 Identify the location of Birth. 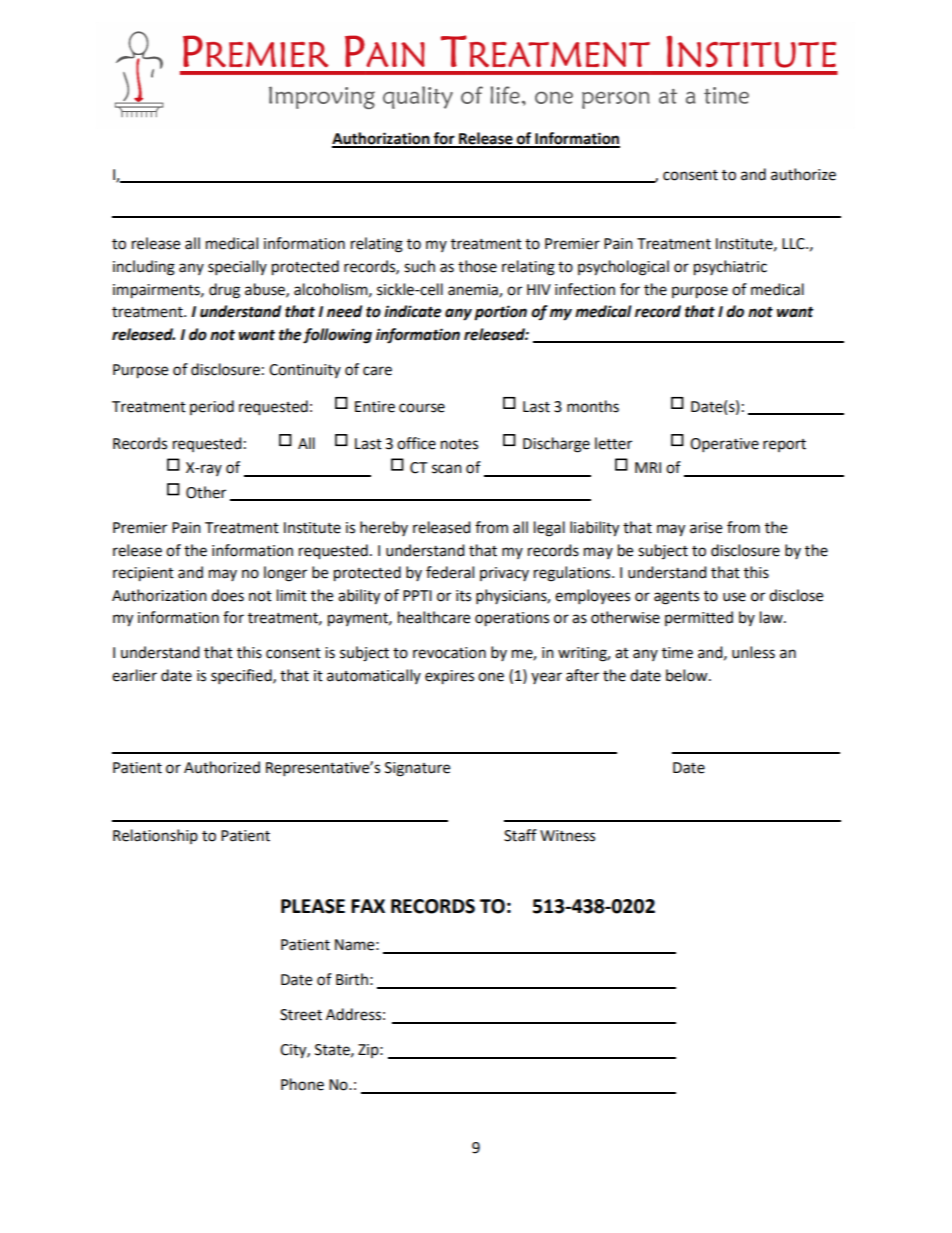
(352, 979).
